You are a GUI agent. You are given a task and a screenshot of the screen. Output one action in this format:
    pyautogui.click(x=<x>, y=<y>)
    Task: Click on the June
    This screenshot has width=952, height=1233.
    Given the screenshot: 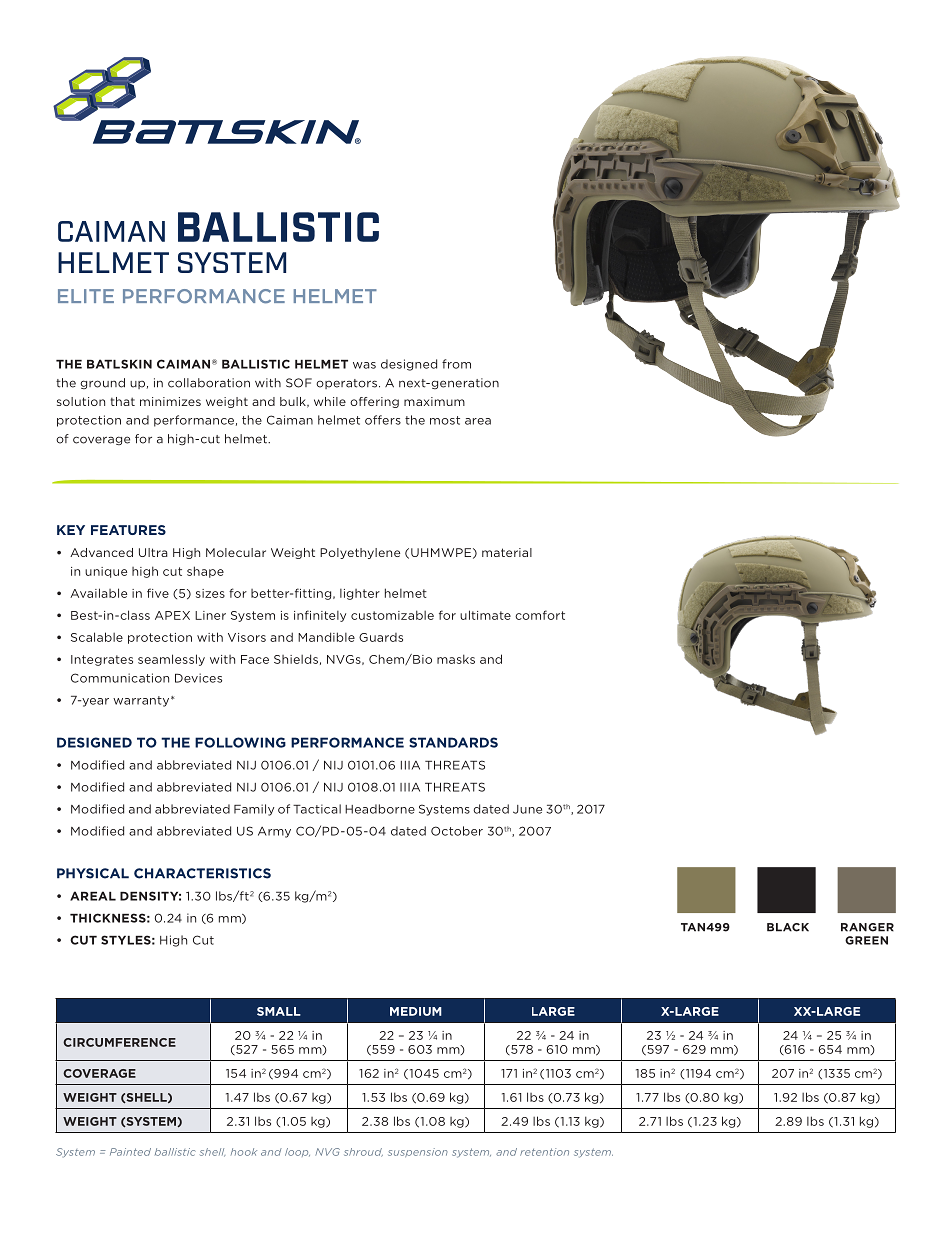 What is the action you would take?
    pyautogui.click(x=527, y=809)
